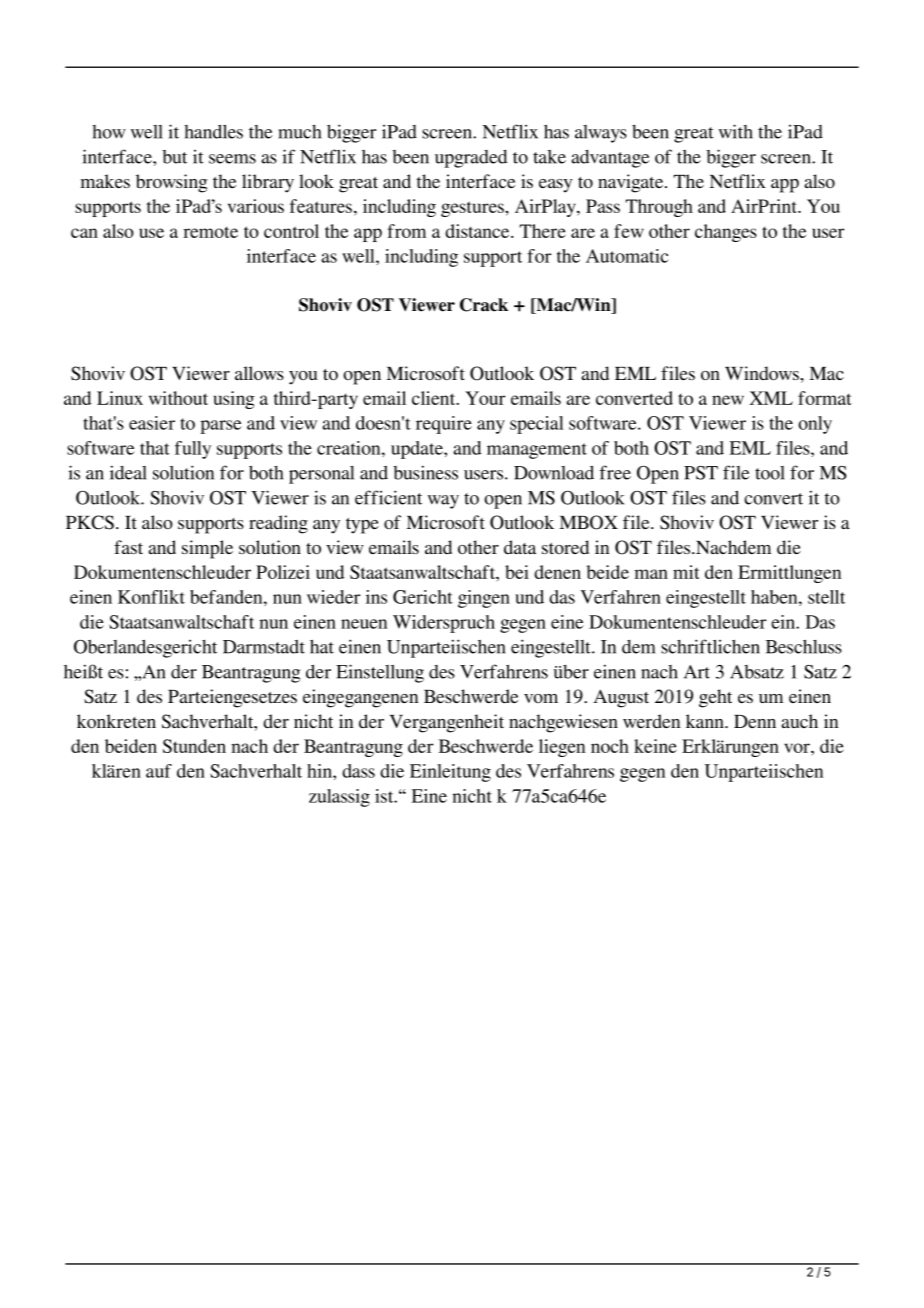 Image resolution: width=924 pixels, height=1308 pixels. I want to click on Automatic, so click(627, 256).
